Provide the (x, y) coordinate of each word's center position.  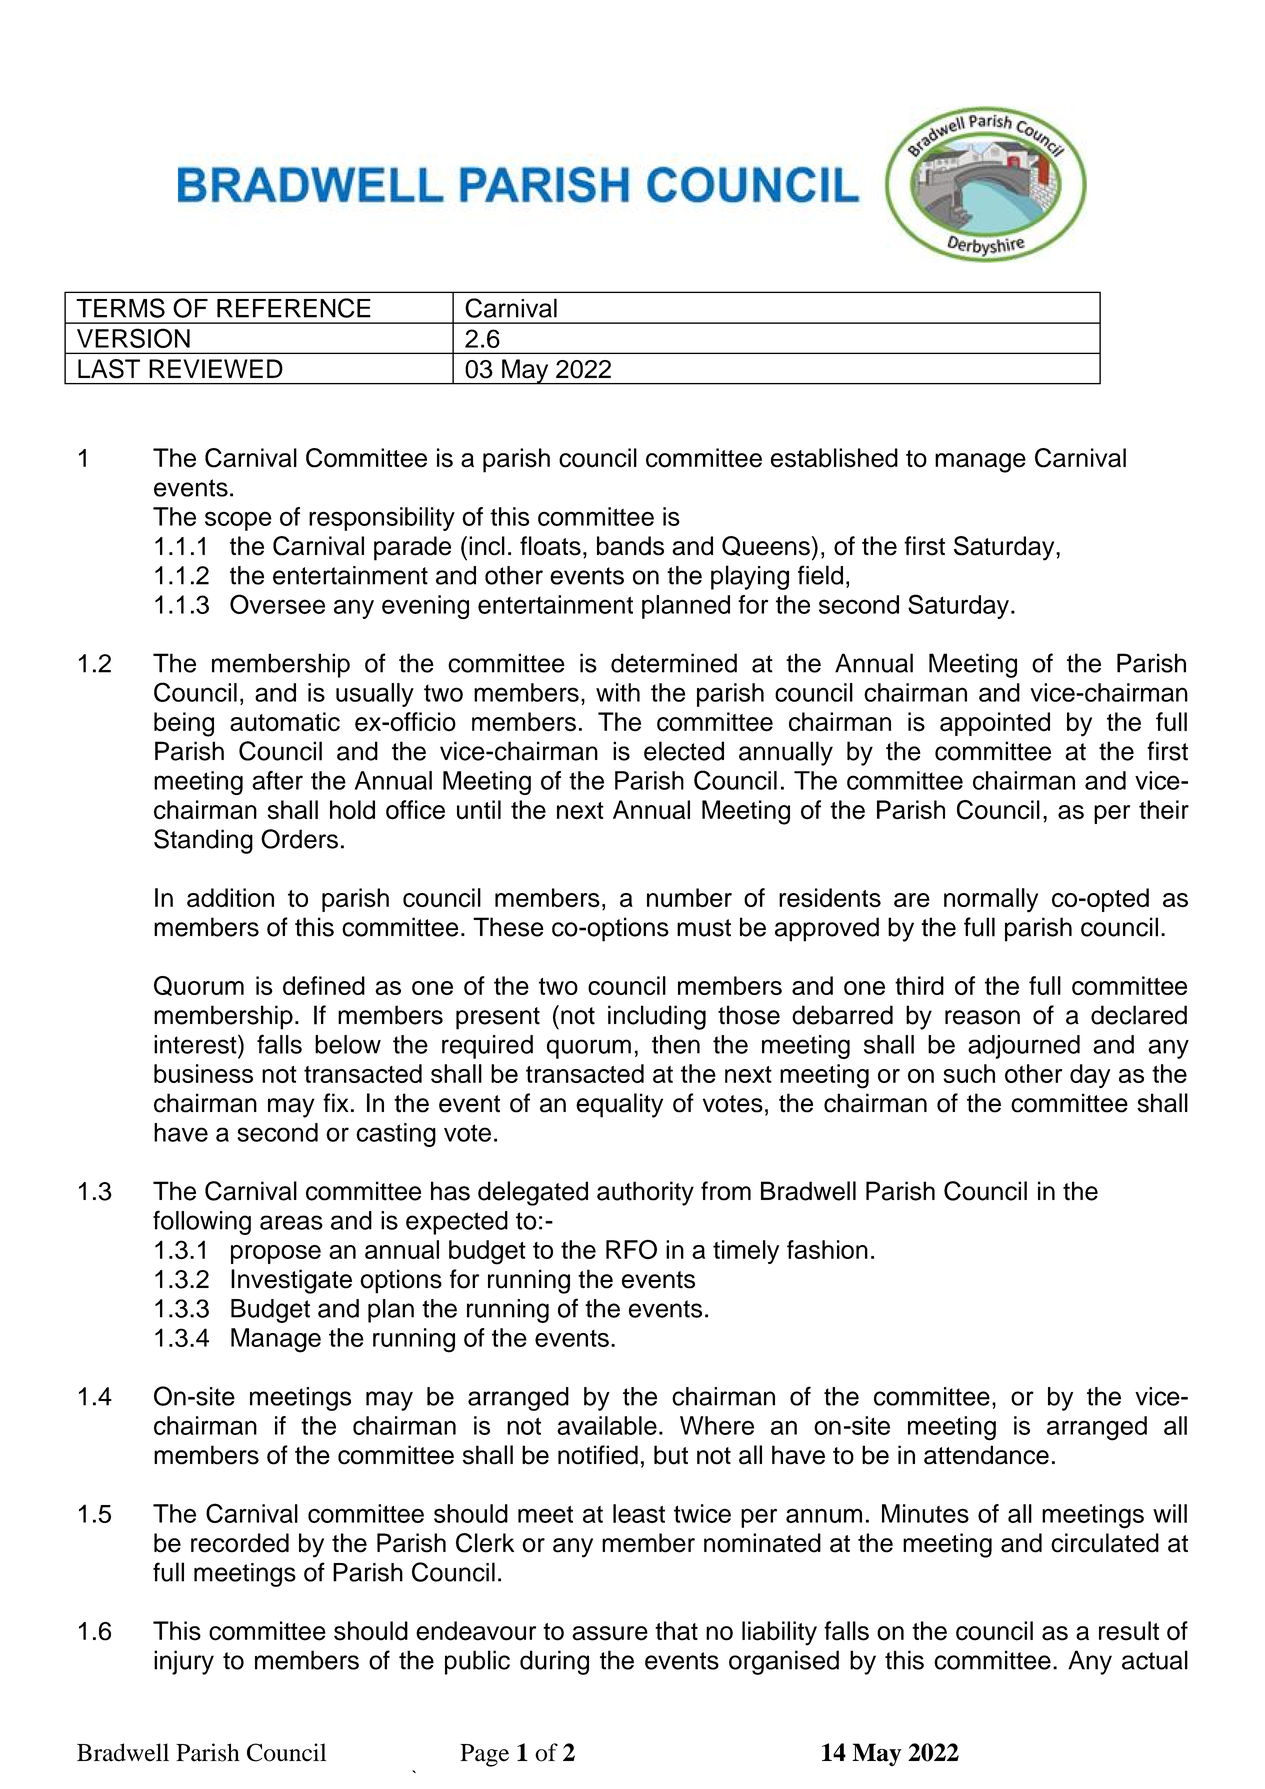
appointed (995, 724)
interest (196, 1044)
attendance (986, 1455)
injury (184, 1662)
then (676, 1044)
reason (982, 1017)
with (618, 692)
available (607, 1425)
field (820, 575)
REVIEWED (216, 368)
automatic (285, 722)
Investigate (291, 1281)
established (834, 458)
